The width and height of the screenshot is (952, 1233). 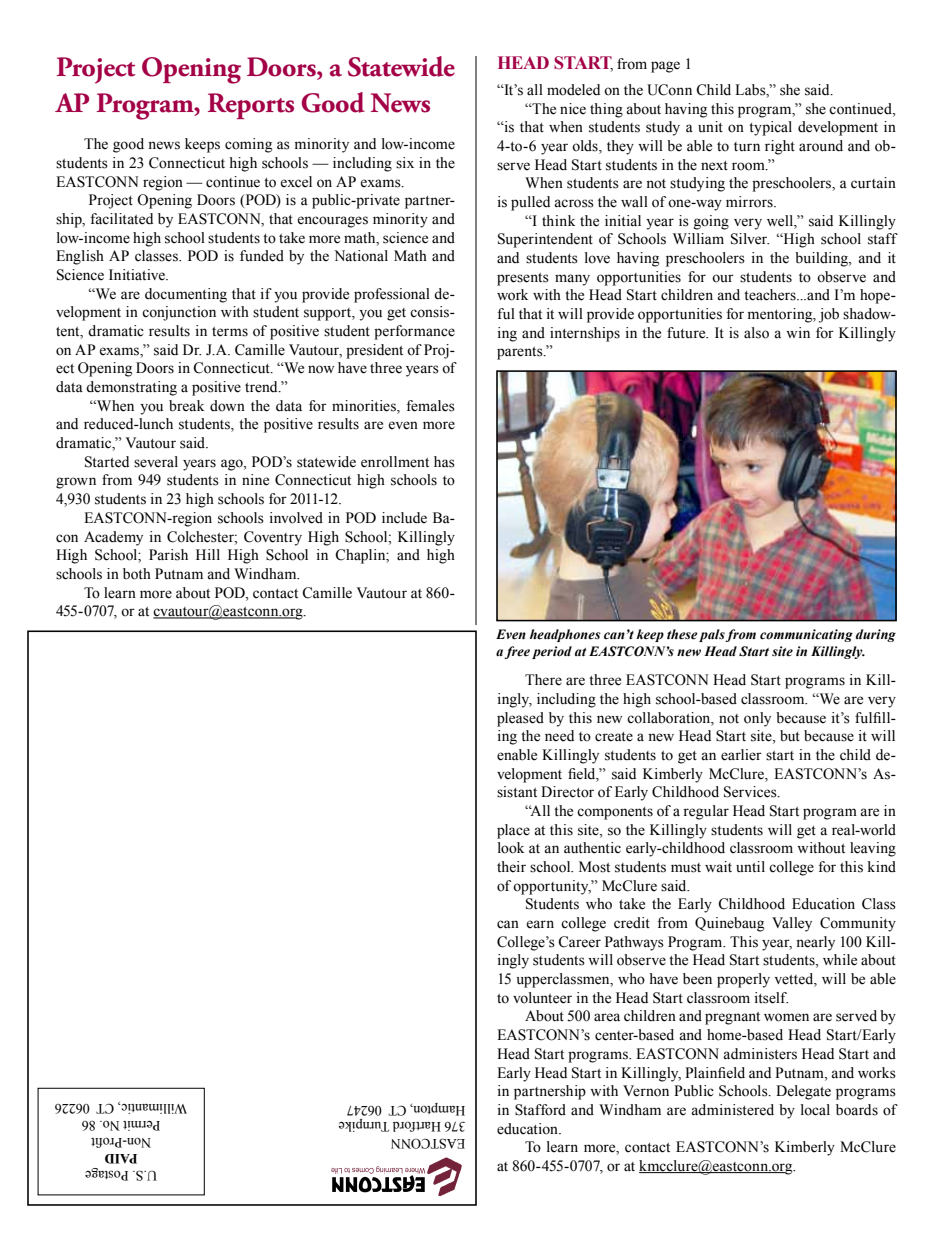 I want to click on area, so click(x=607, y=1017).
